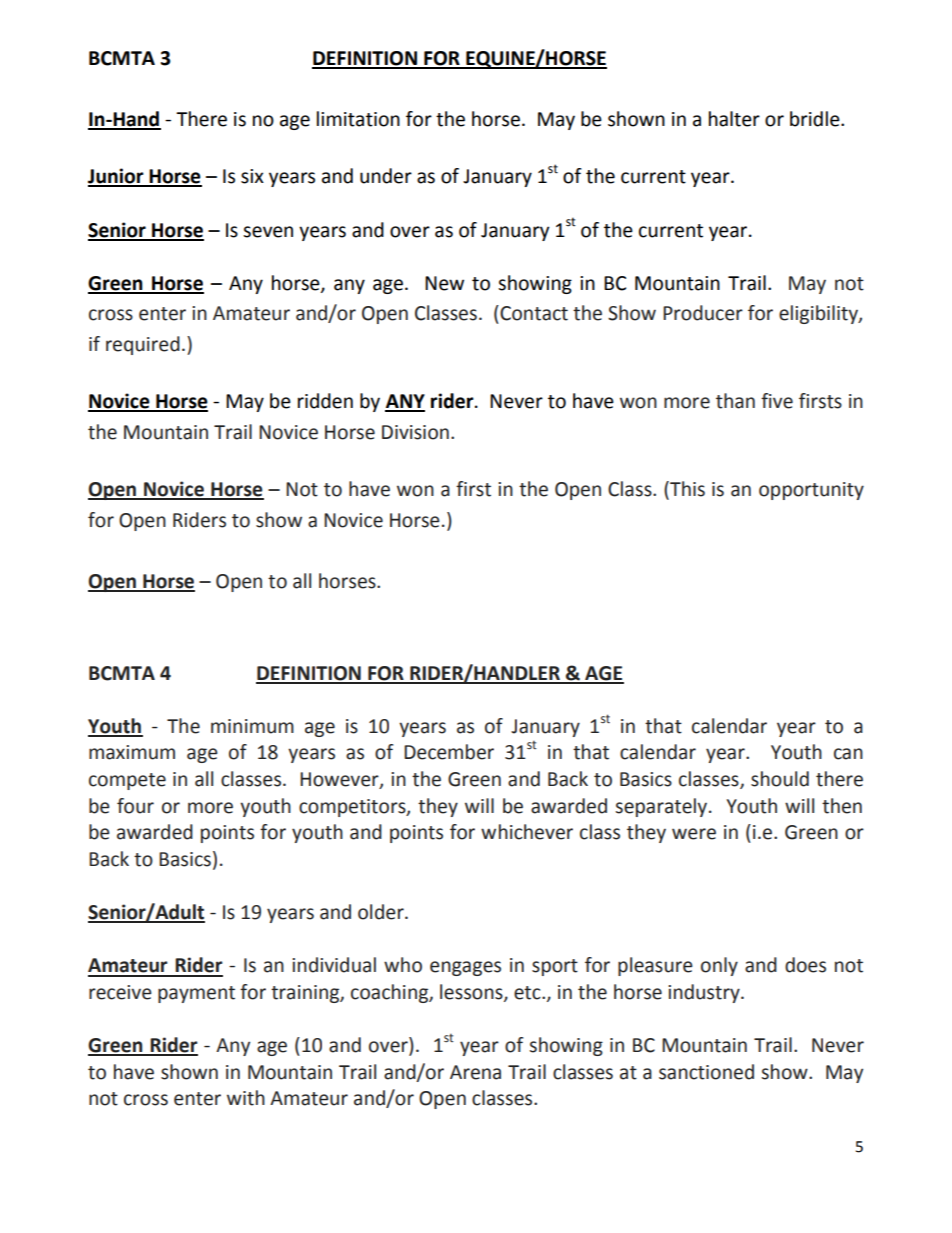  What do you see at coordinates (246, 1098) in the document?
I see `with` at bounding box center [246, 1098].
